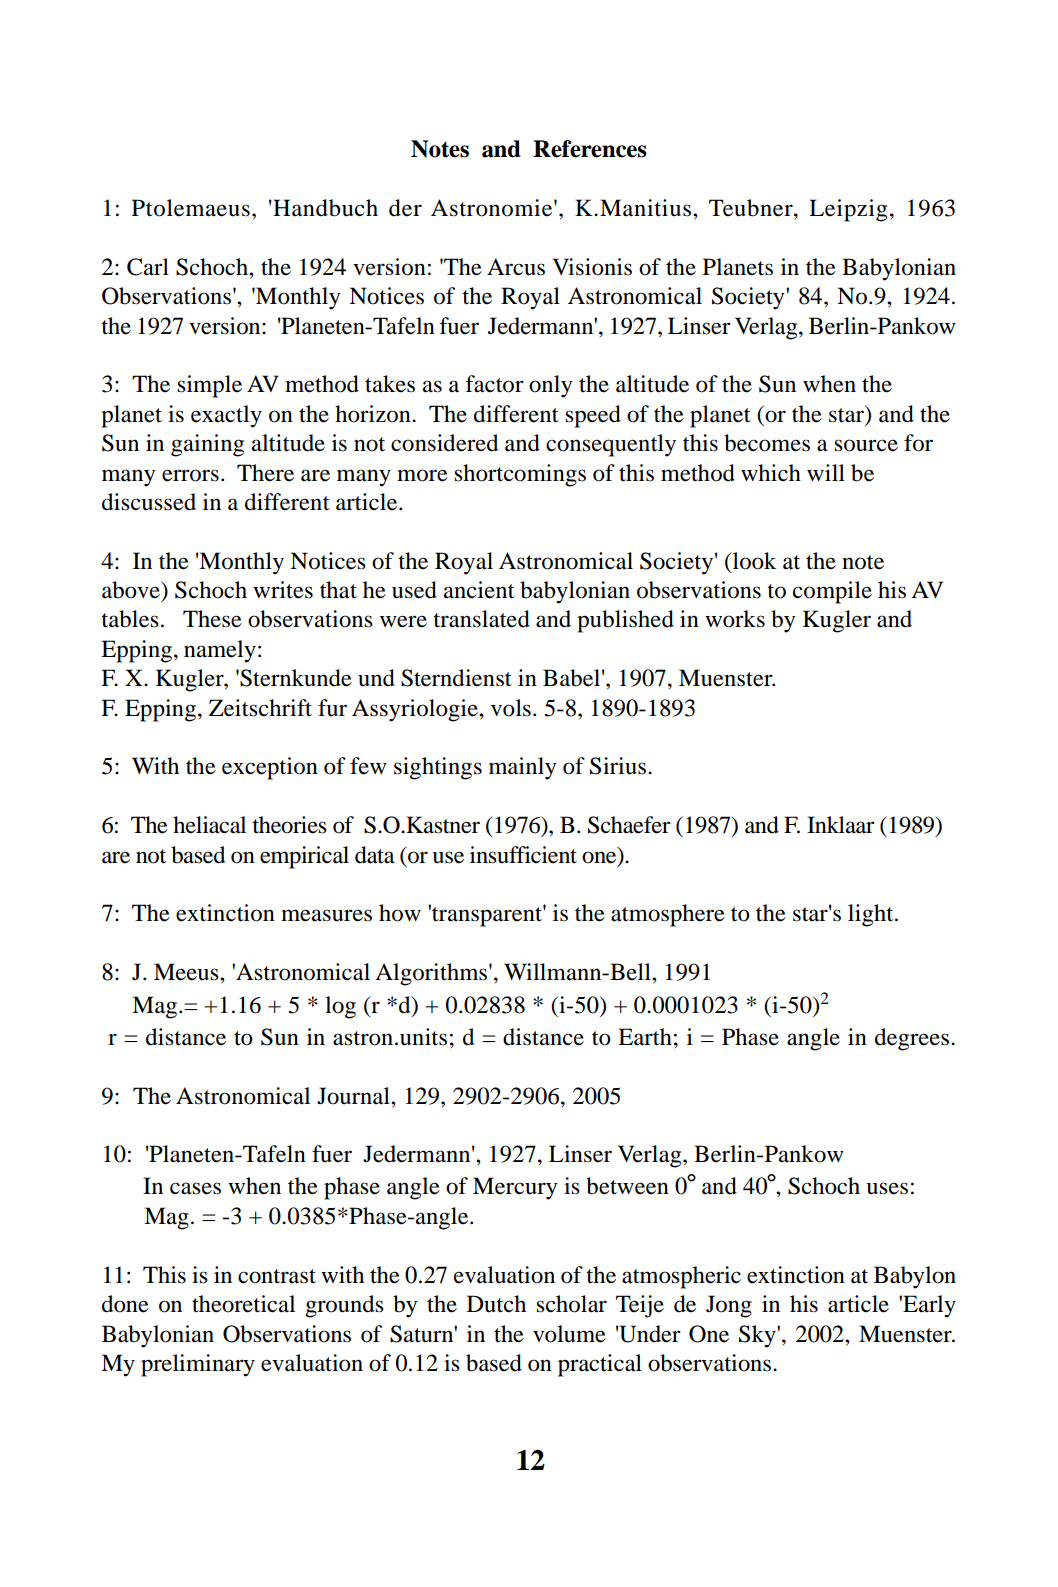 Image resolution: width=1058 pixels, height=1587 pixels. What do you see at coordinates (496, 1304) in the image?
I see `Dutch` at bounding box center [496, 1304].
